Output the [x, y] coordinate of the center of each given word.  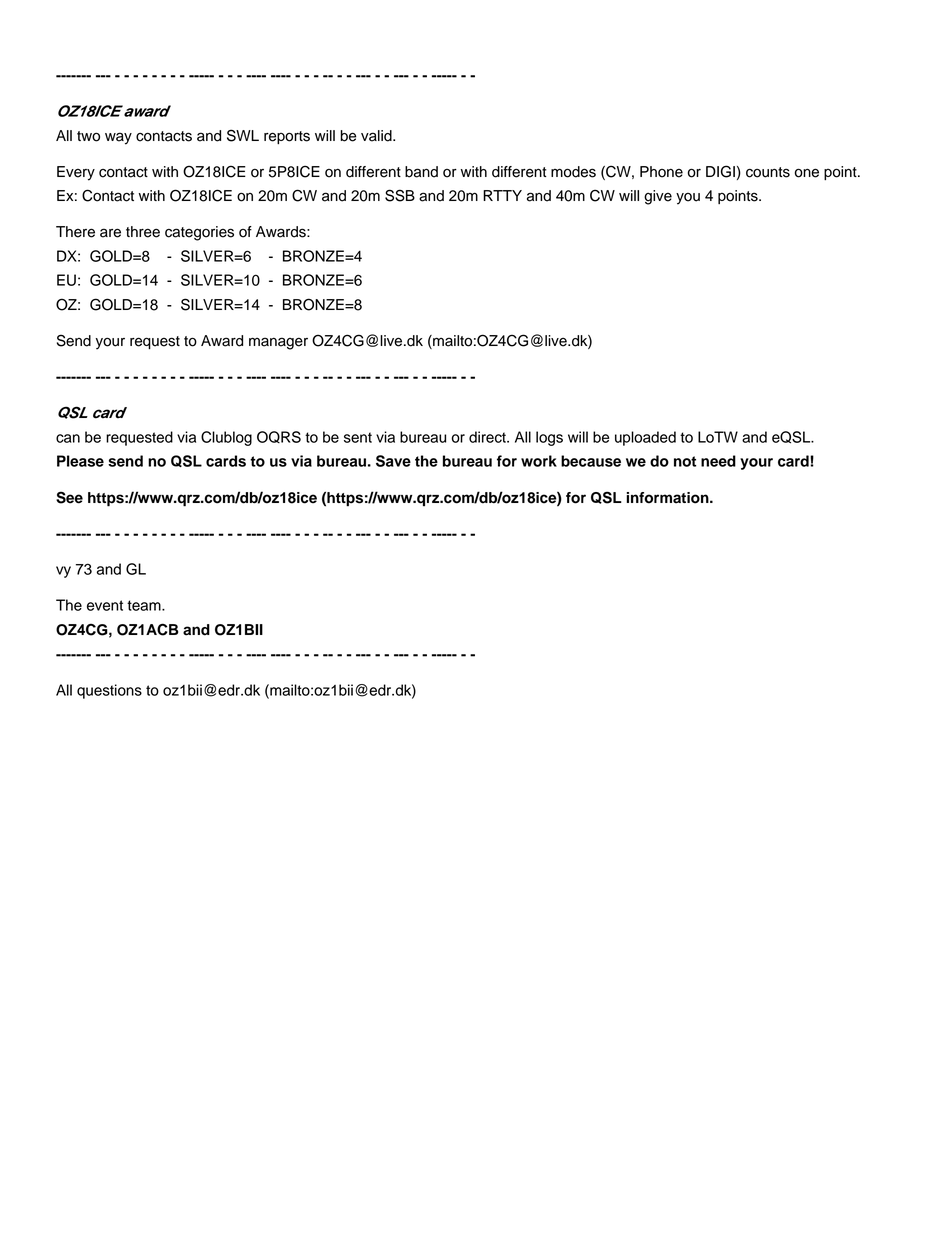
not [685, 461]
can [68, 438]
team [145, 605]
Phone [661, 172]
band [421, 172]
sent [358, 437]
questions [109, 691]
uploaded [645, 438]
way [118, 138]
